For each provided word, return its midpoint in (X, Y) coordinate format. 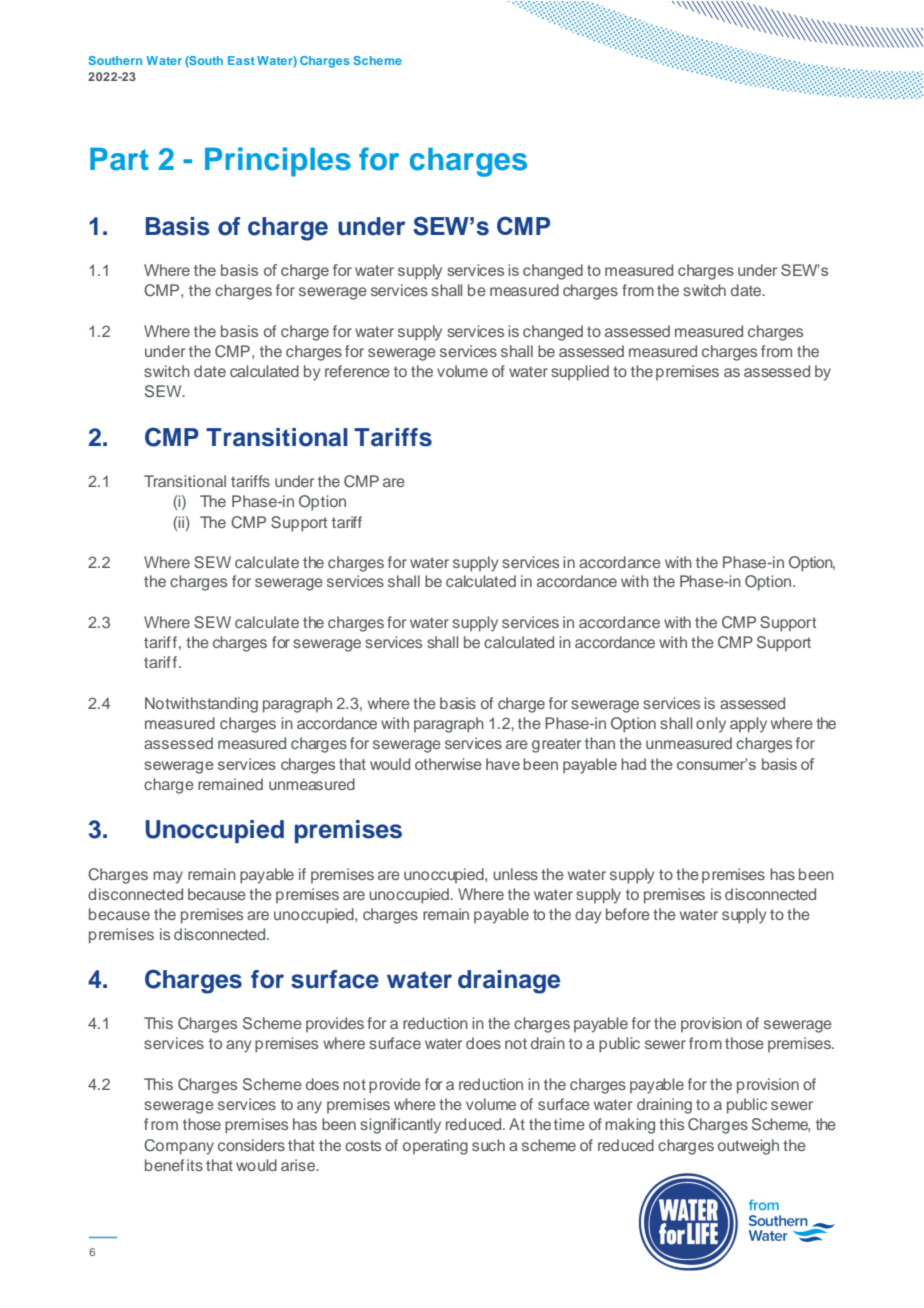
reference (357, 371)
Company (179, 1147)
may (168, 877)
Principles (278, 162)
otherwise (448, 764)
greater (556, 745)
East (241, 60)
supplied (580, 373)
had (633, 764)
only (711, 725)
